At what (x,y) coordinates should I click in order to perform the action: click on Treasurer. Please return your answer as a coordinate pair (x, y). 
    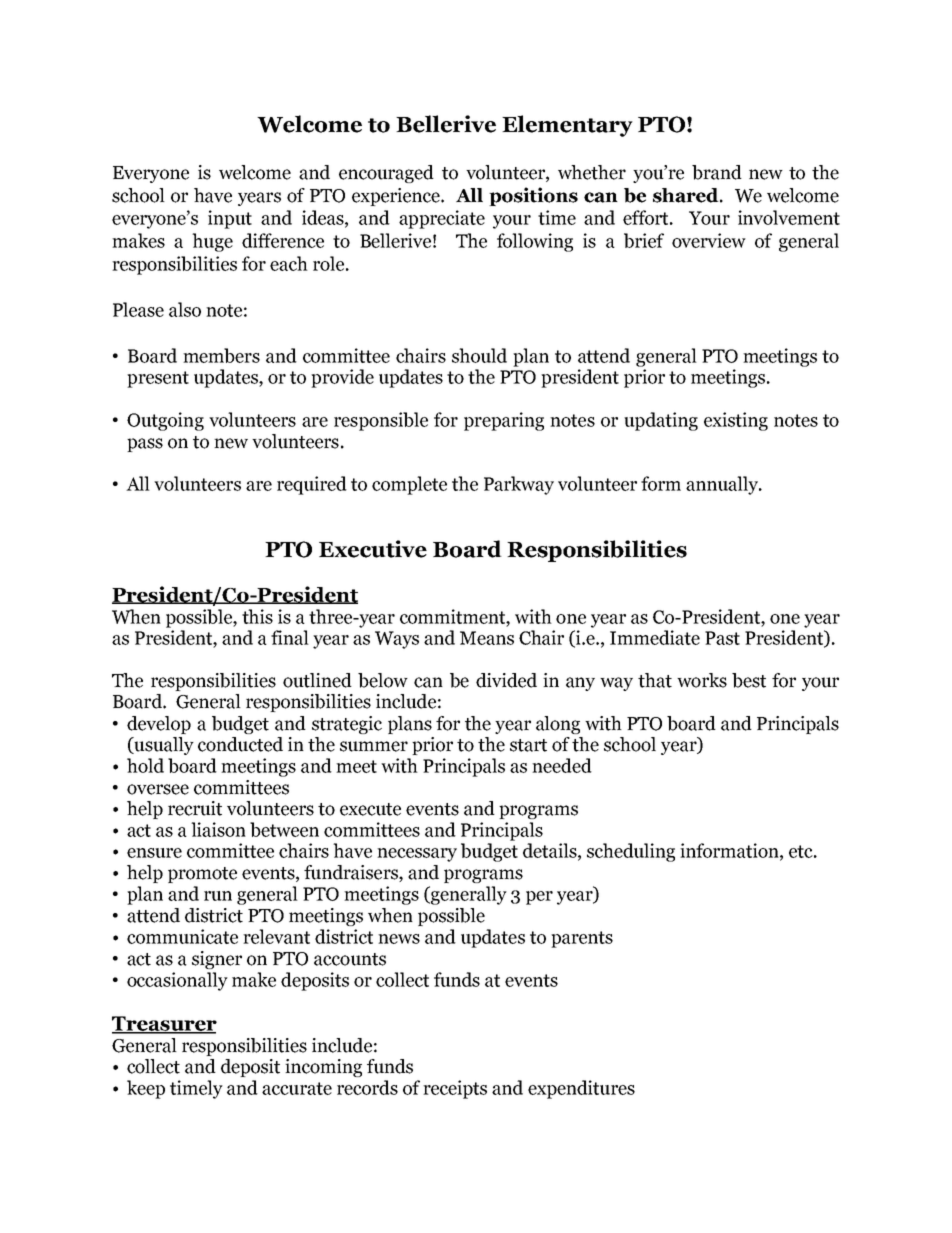
    Looking at the image, I should click on (164, 1024).
